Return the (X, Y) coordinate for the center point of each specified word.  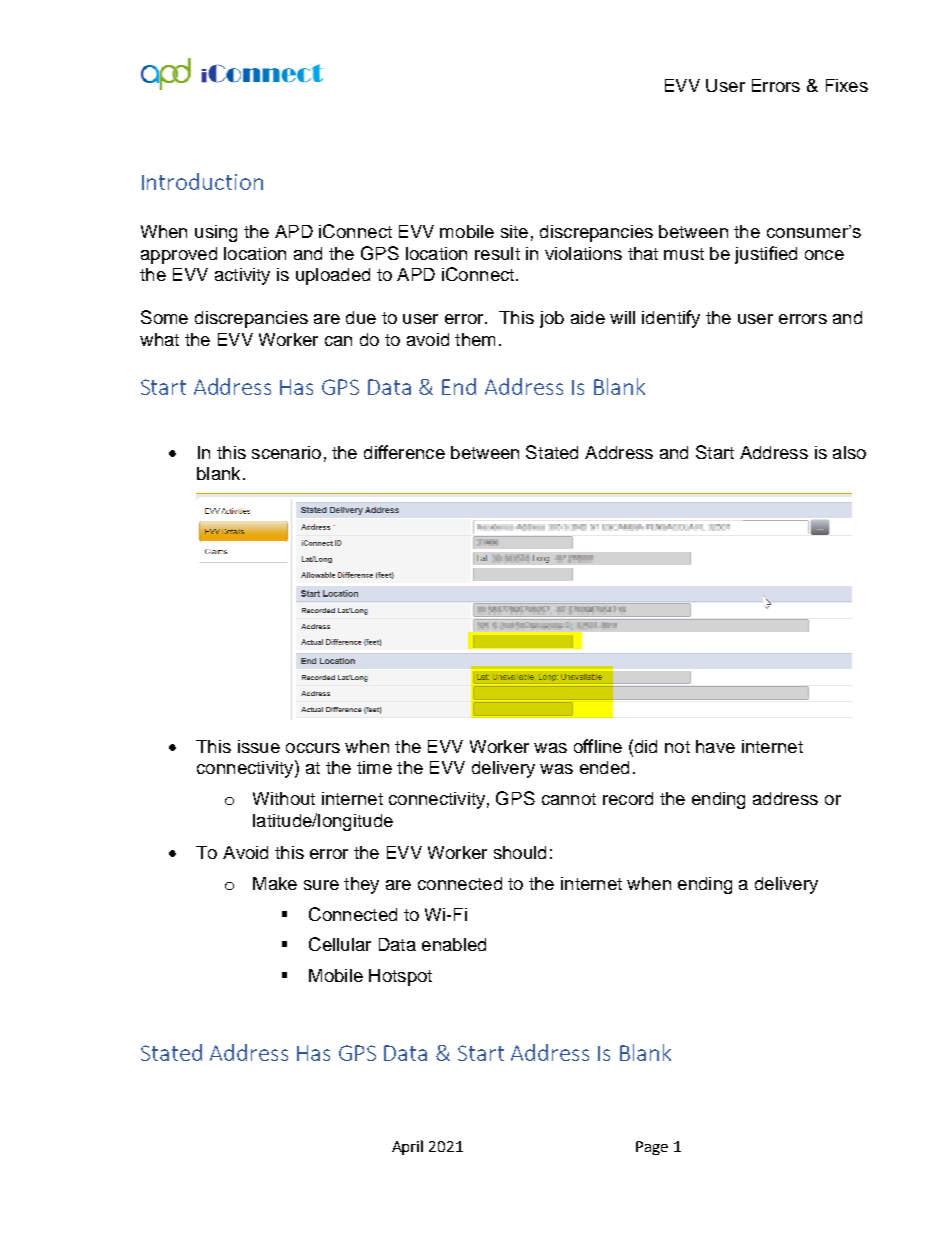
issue (259, 746)
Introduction (202, 181)
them (475, 339)
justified (766, 255)
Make (275, 883)
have (715, 746)
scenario (286, 452)
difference (404, 452)
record (628, 798)
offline (598, 746)
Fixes (847, 85)
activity (242, 276)
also (849, 452)
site (514, 231)
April (407, 1147)
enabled (454, 944)
